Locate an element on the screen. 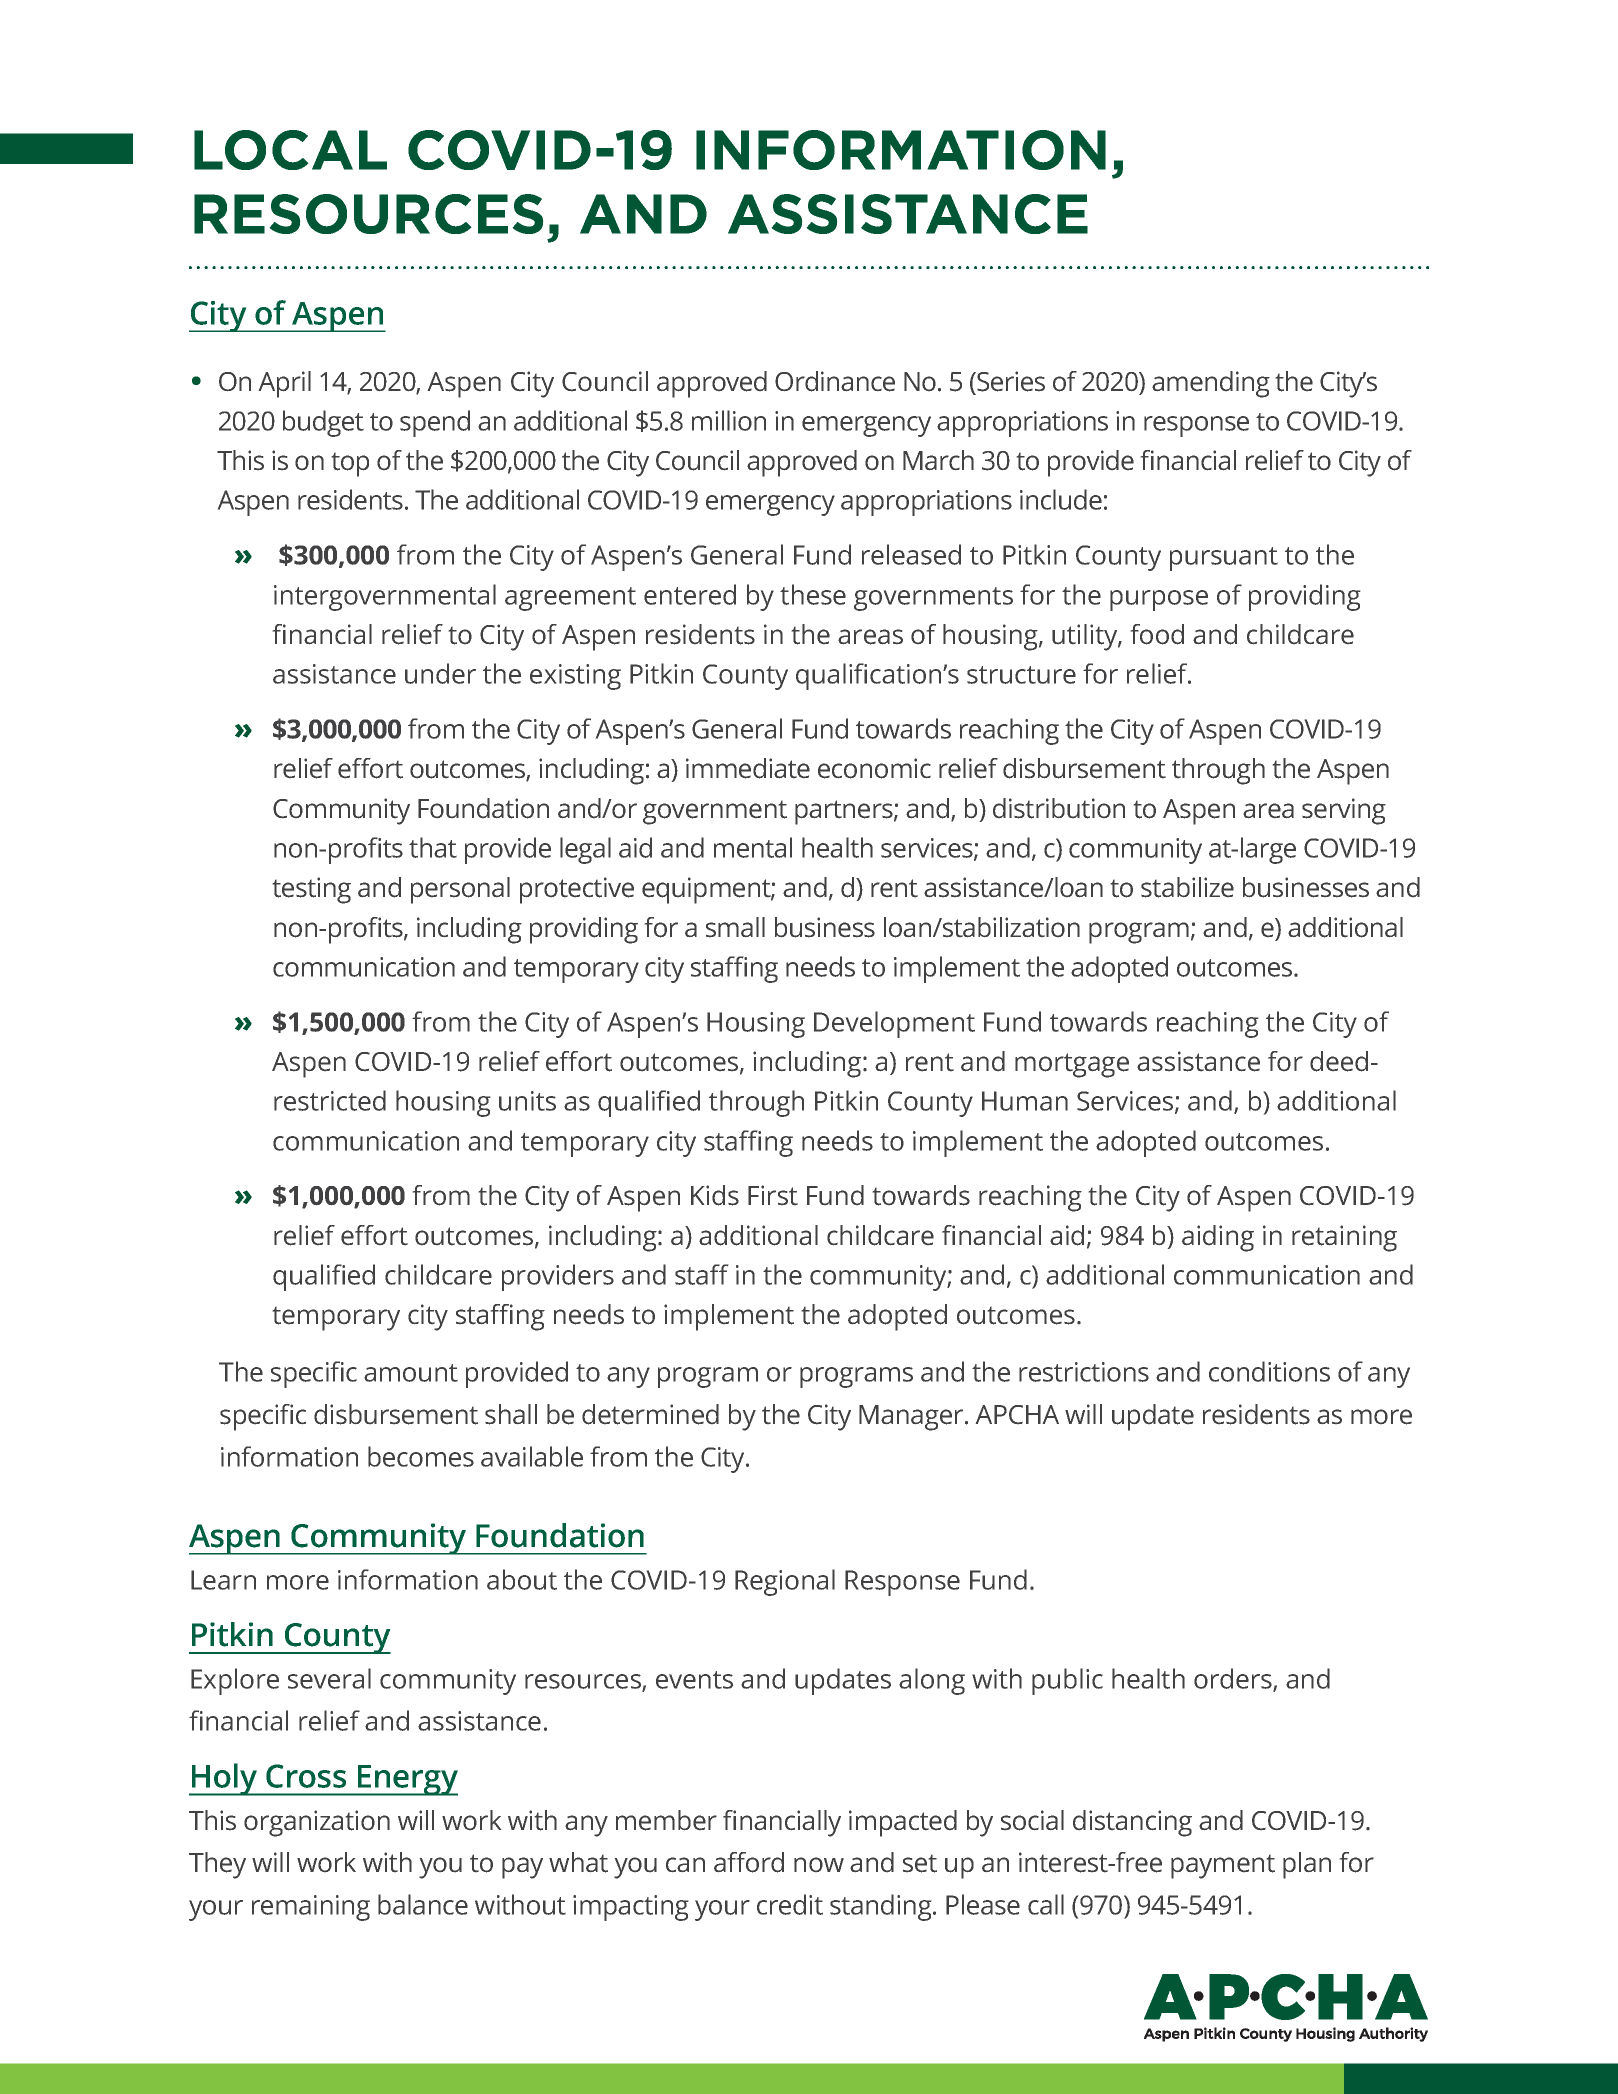 This screenshot has width=1618, height=2094. testing is located at coordinates (312, 890).
